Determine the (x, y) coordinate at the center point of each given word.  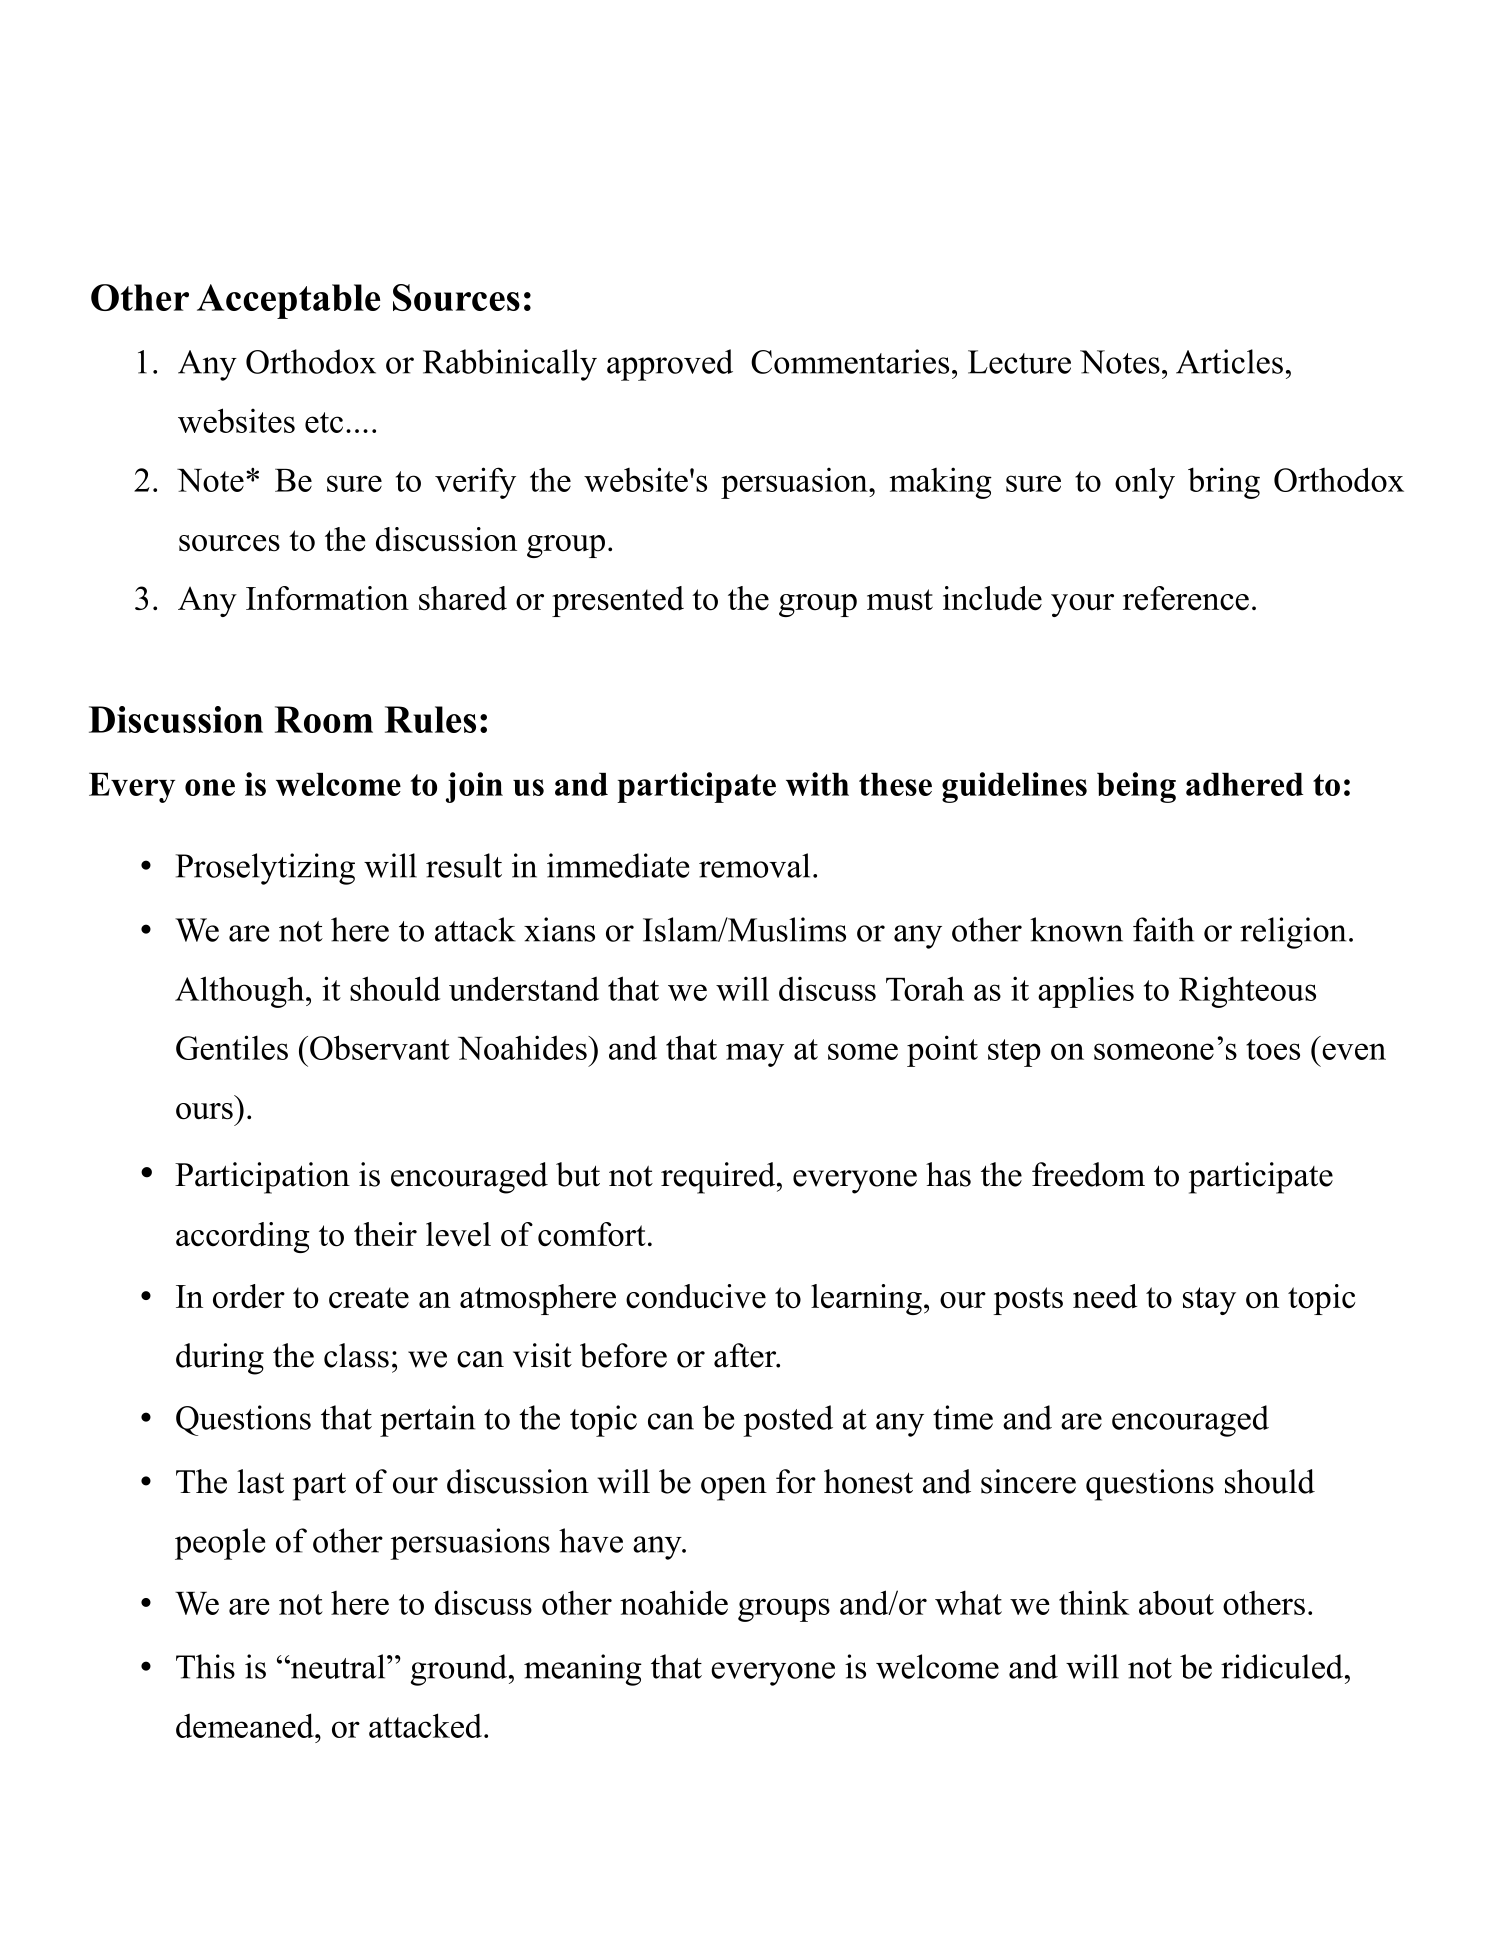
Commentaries (850, 361)
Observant (380, 1047)
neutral (338, 1666)
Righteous (1247, 992)
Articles (1229, 361)
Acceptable (288, 301)
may (755, 1055)
